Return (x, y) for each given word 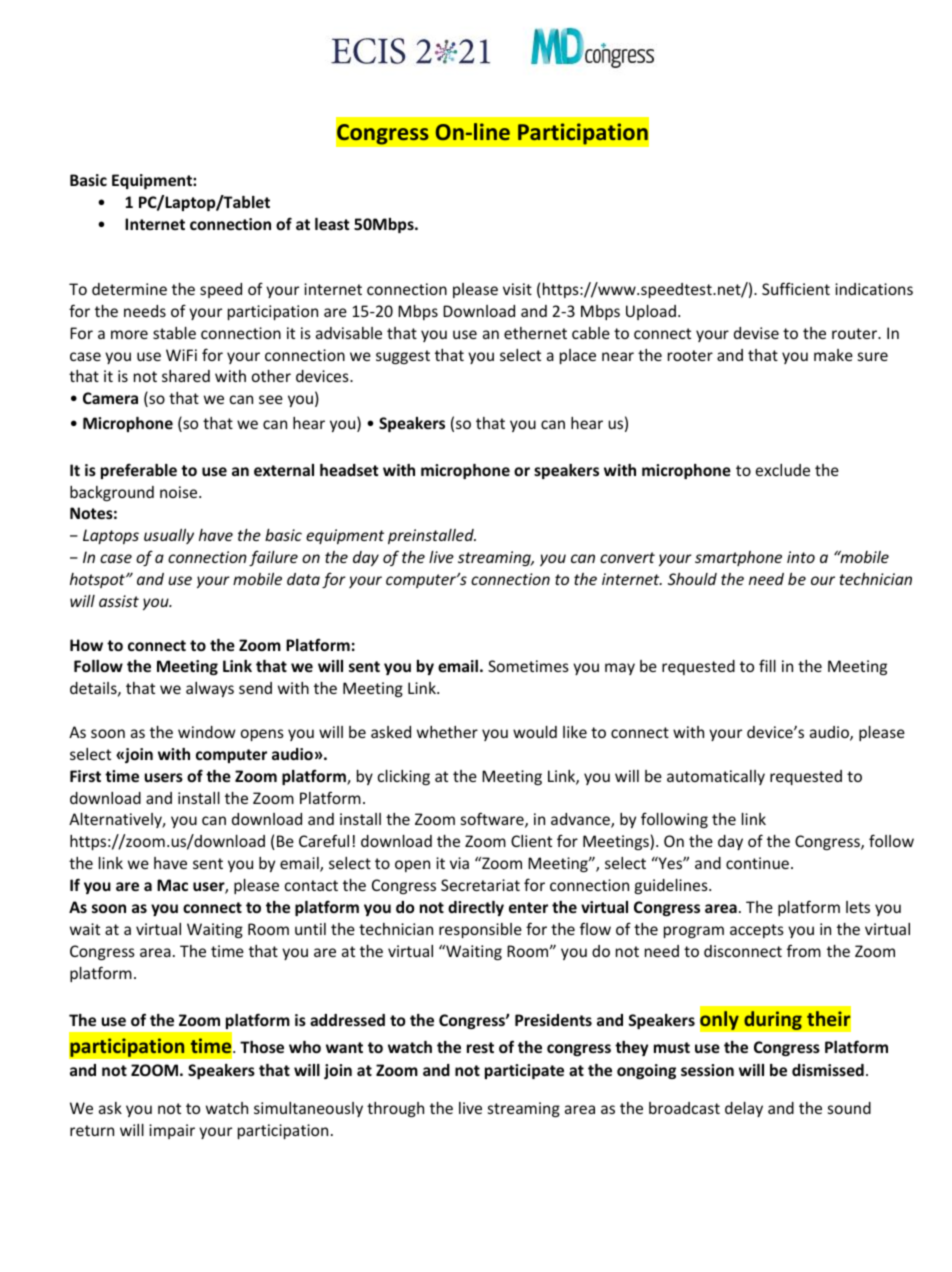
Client (531, 841)
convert (627, 557)
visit (517, 289)
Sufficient (796, 288)
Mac (172, 885)
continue (757, 863)
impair (172, 1131)
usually (169, 536)
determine (129, 289)
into (801, 557)
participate (524, 1071)
